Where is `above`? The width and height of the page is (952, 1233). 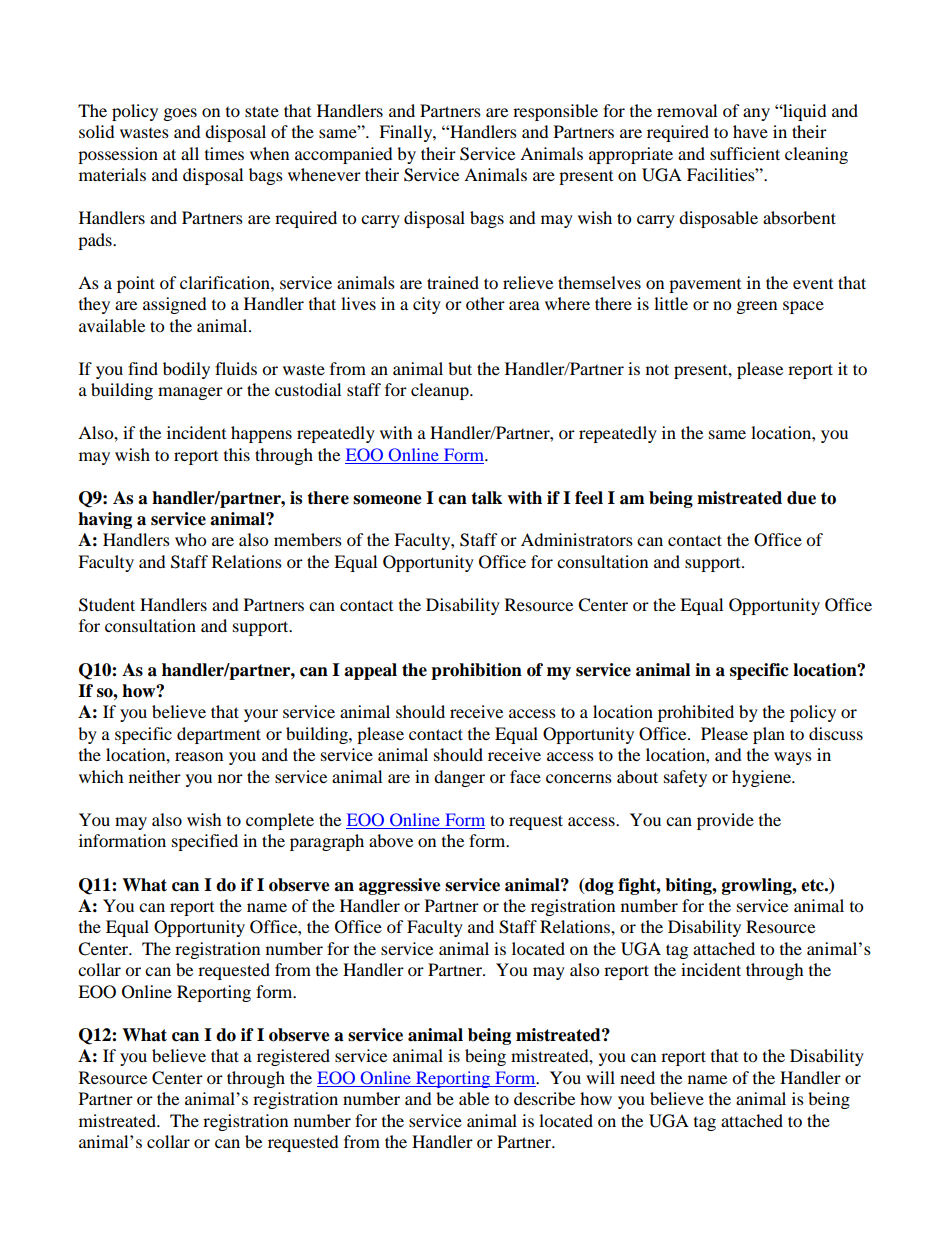 above is located at coordinates (391, 840).
